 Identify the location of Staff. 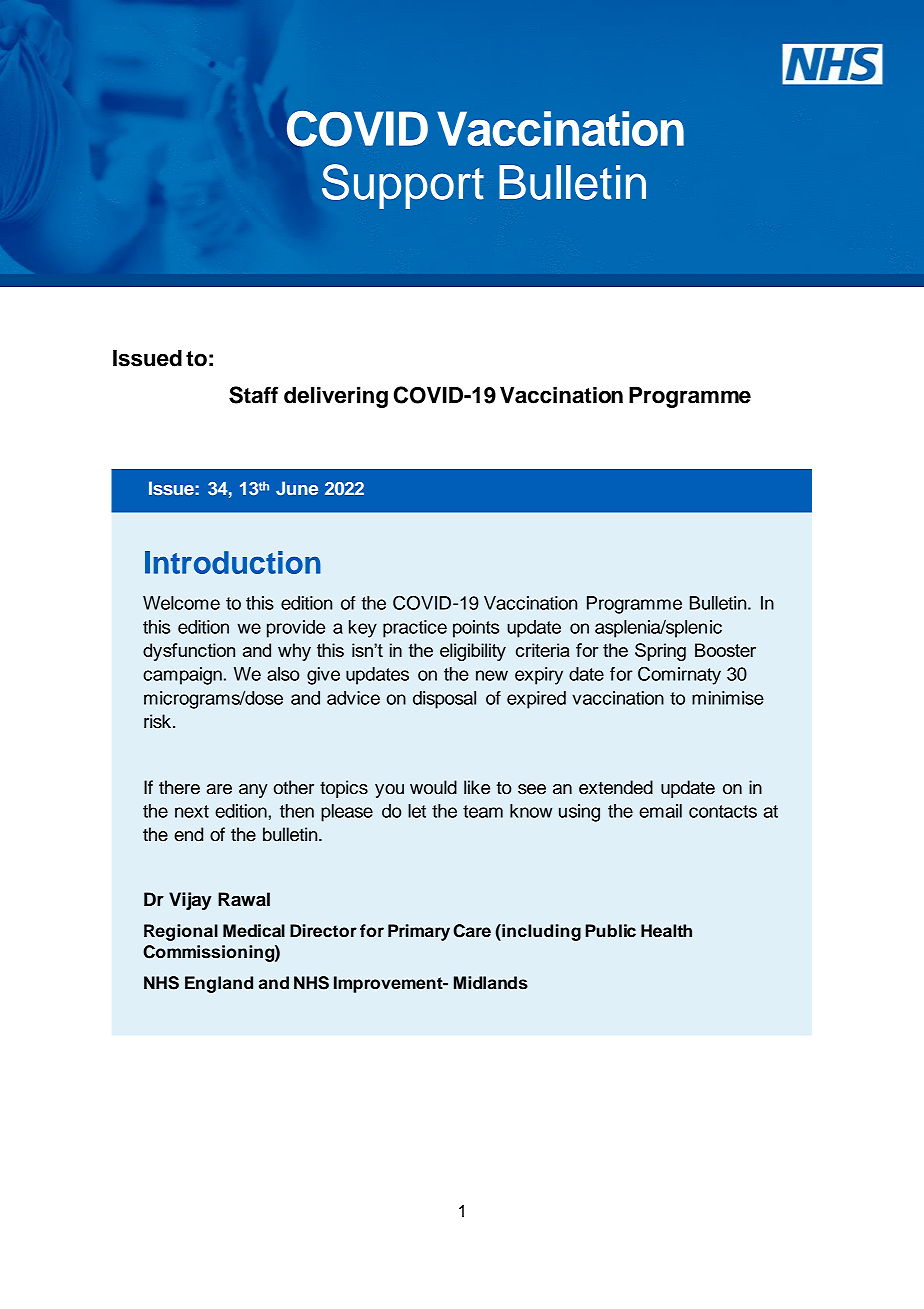
(253, 395).
